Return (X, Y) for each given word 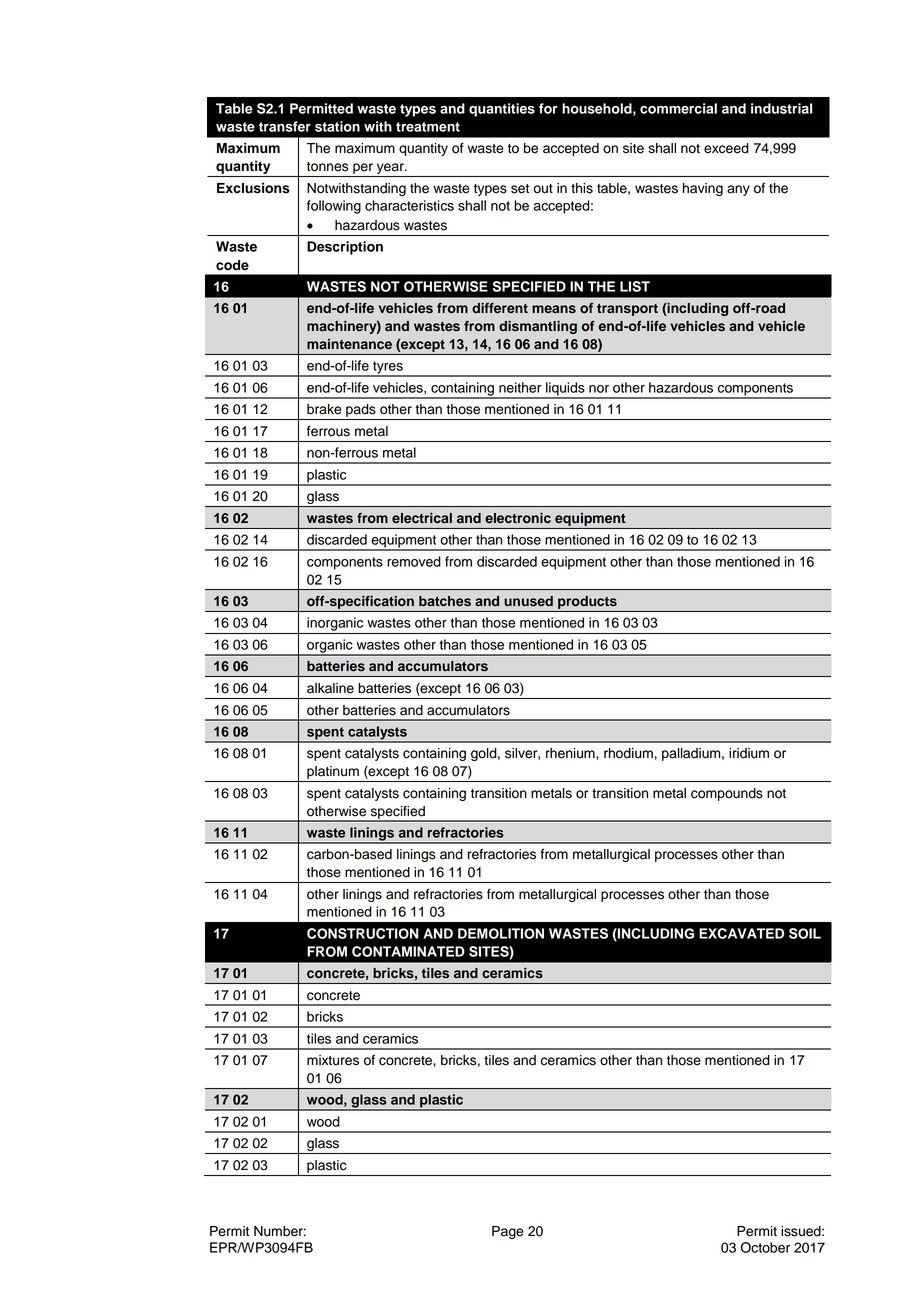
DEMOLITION (501, 933)
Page (508, 1232)
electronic (518, 518)
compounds (727, 794)
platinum (333, 772)
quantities (502, 110)
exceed (726, 148)
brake (324, 409)
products (587, 602)
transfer (285, 126)
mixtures (333, 1060)
